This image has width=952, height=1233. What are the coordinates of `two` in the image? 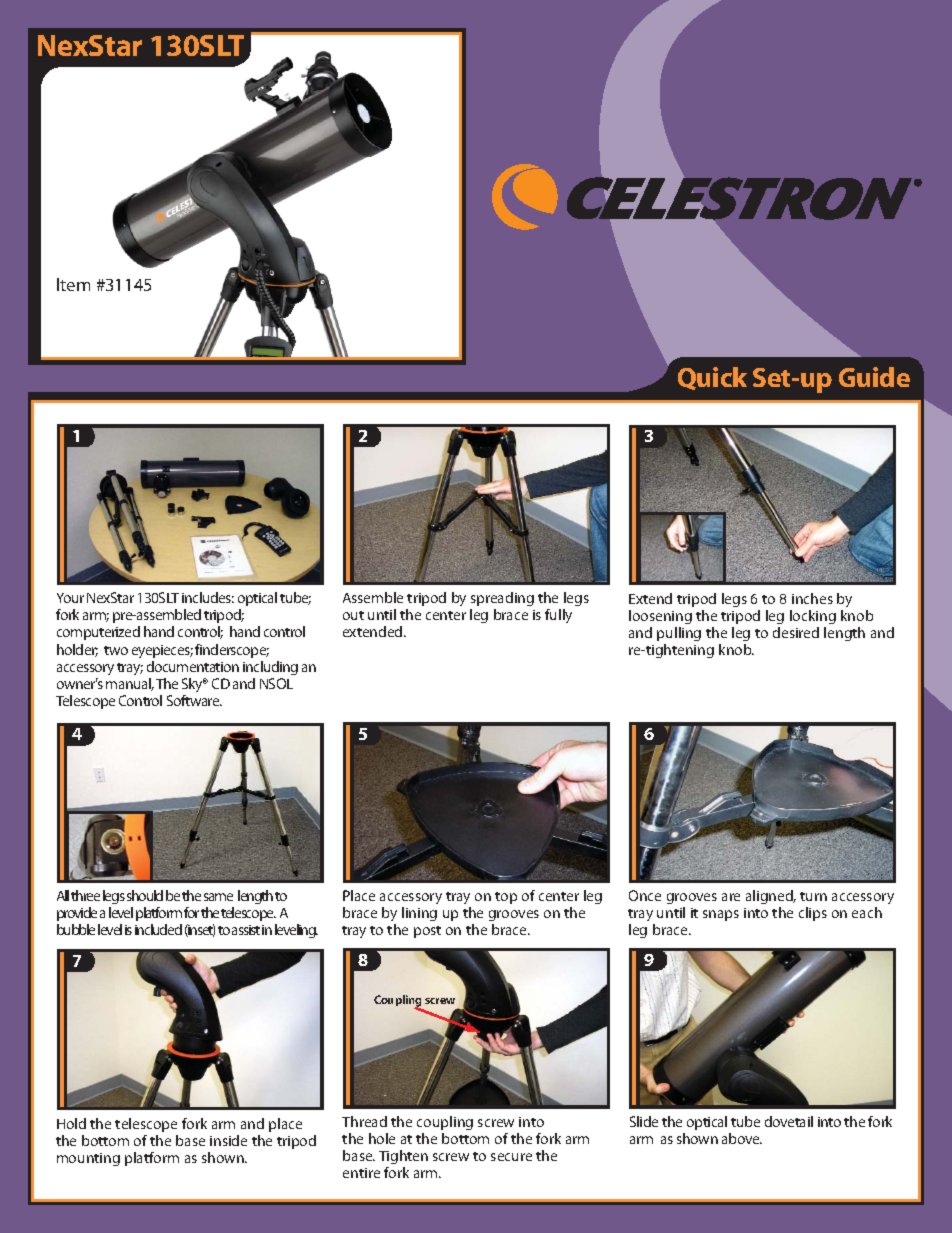 It's located at (116, 650).
